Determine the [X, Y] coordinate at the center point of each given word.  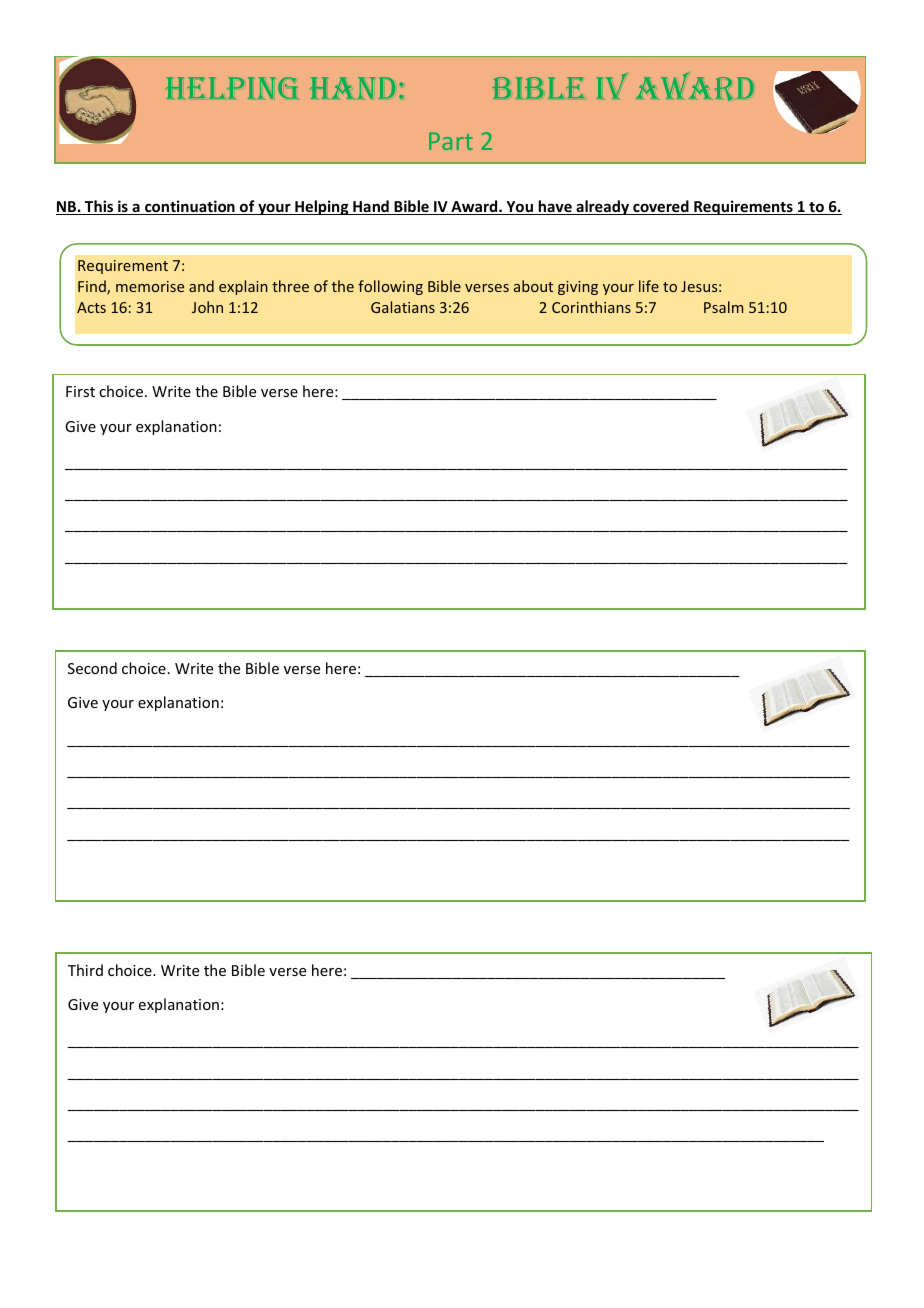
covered [661, 207]
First [80, 391]
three [290, 286]
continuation [190, 207]
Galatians [403, 307]
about [533, 286]
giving [578, 288]
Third [85, 970]
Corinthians [591, 307]
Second [92, 668]
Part [451, 141]
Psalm [723, 307]
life [649, 286]
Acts [91, 307]
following [390, 287]
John [207, 307]
